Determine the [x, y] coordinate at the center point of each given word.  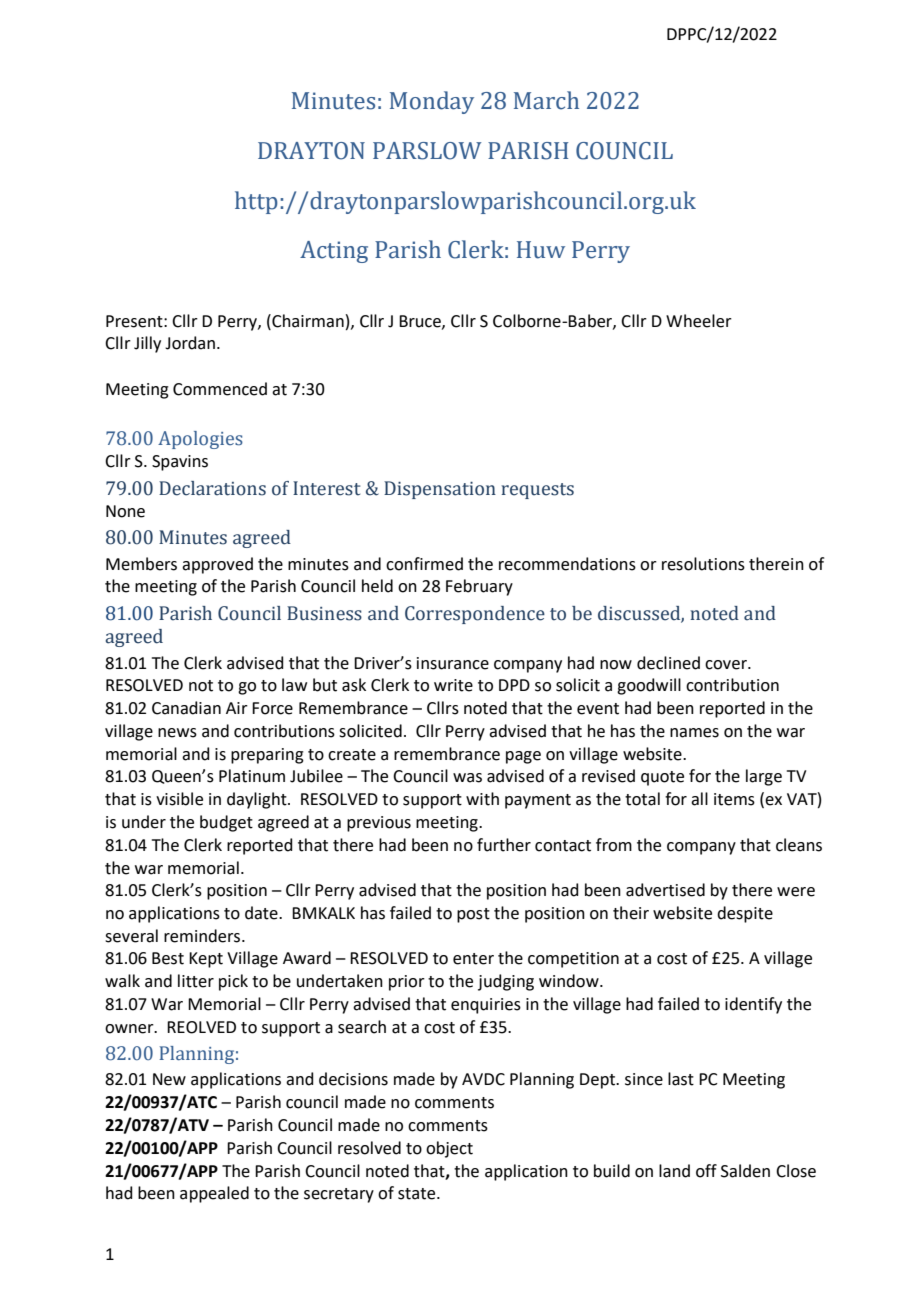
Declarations [212, 488]
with [482, 799]
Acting [334, 252]
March [546, 100]
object [449, 1149]
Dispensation [440, 490]
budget [226, 823]
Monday [432, 102]
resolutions [703, 564]
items [734, 799]
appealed [214, 1194]
